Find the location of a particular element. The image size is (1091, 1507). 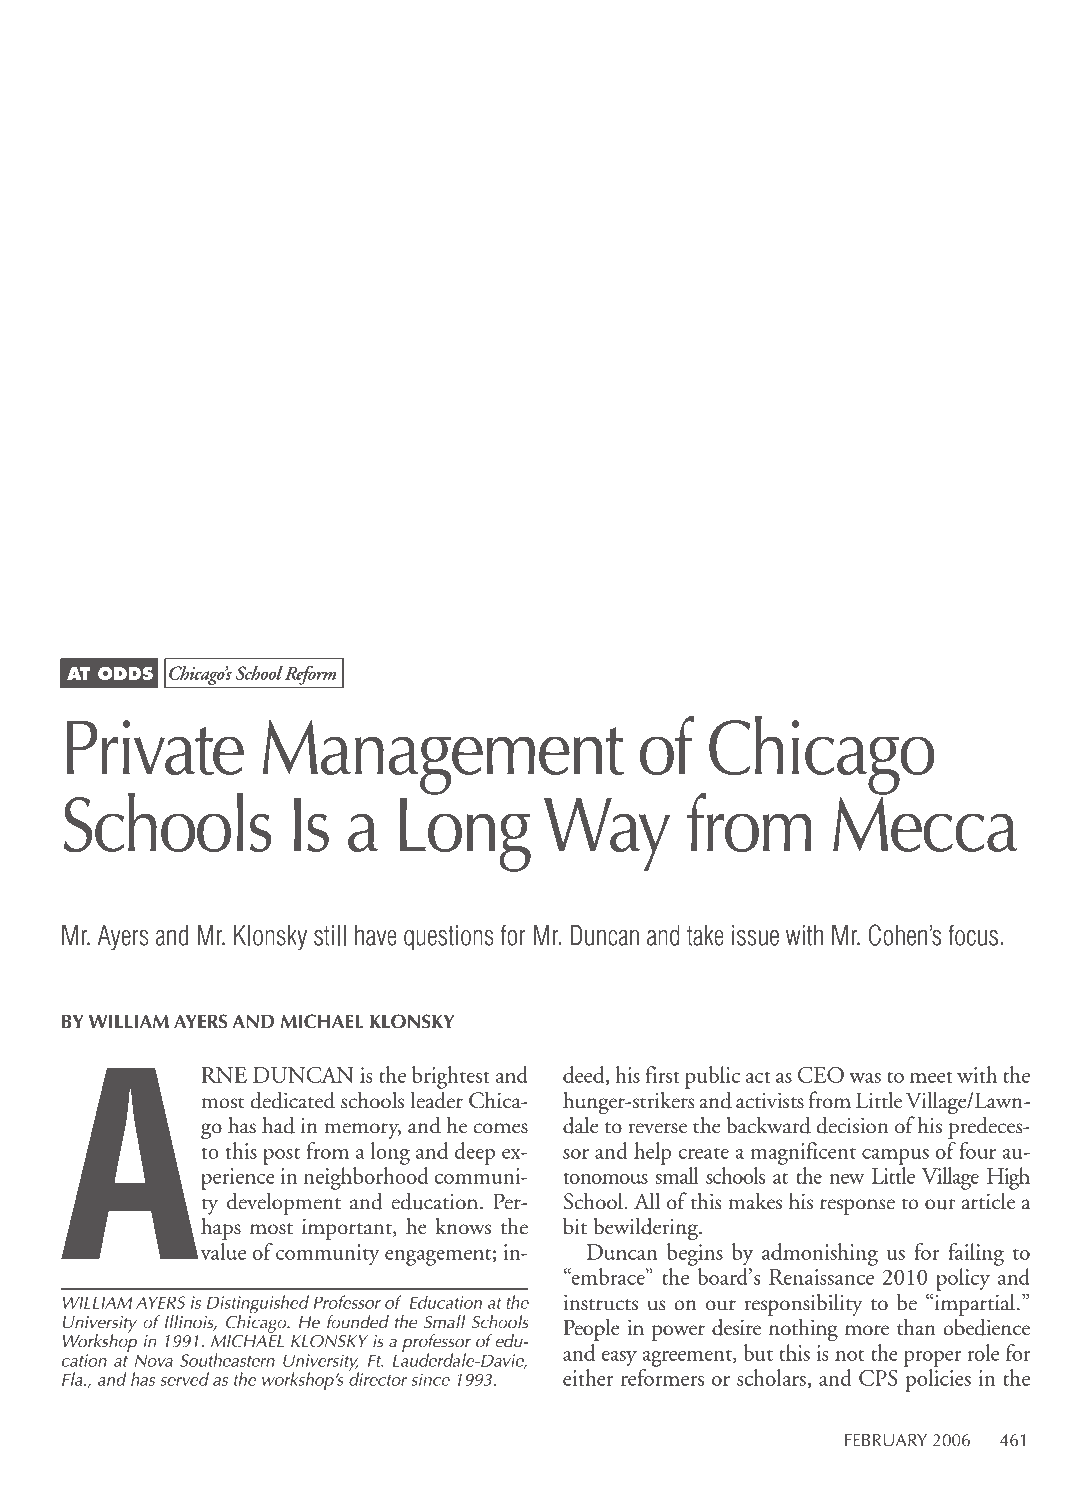

Mecca is located at coordinates (925, 824).
